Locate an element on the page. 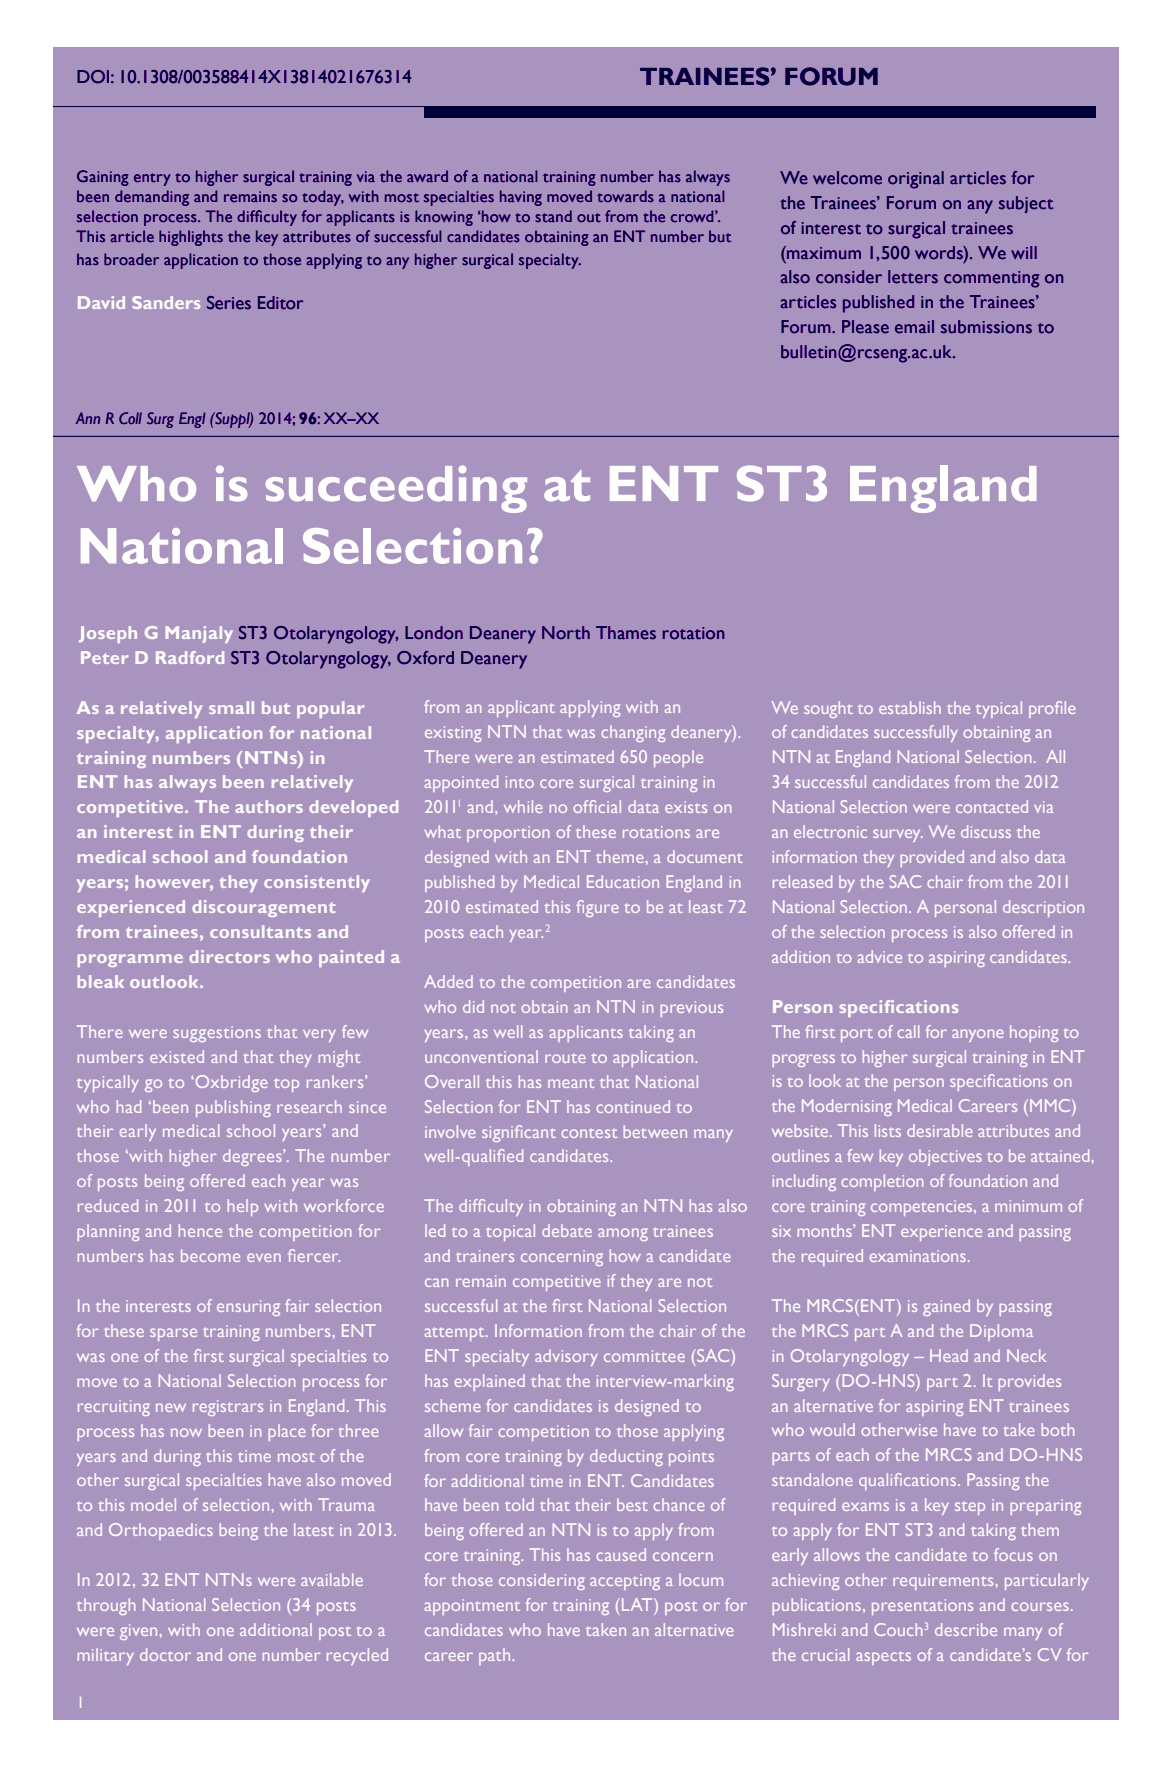  doctor is located at coordinates (165, 1654).
